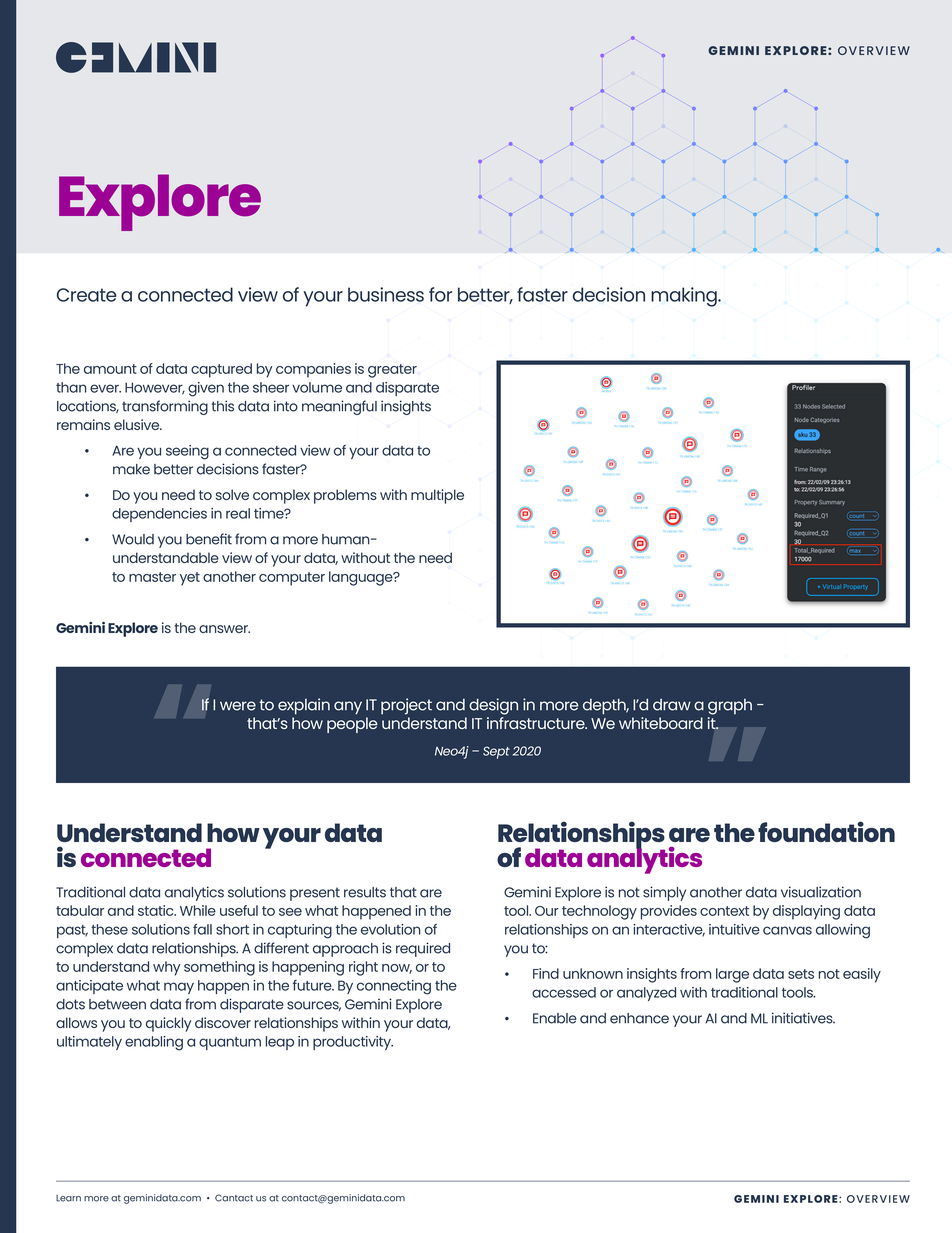  I want to click on making, so click(685, 297).
